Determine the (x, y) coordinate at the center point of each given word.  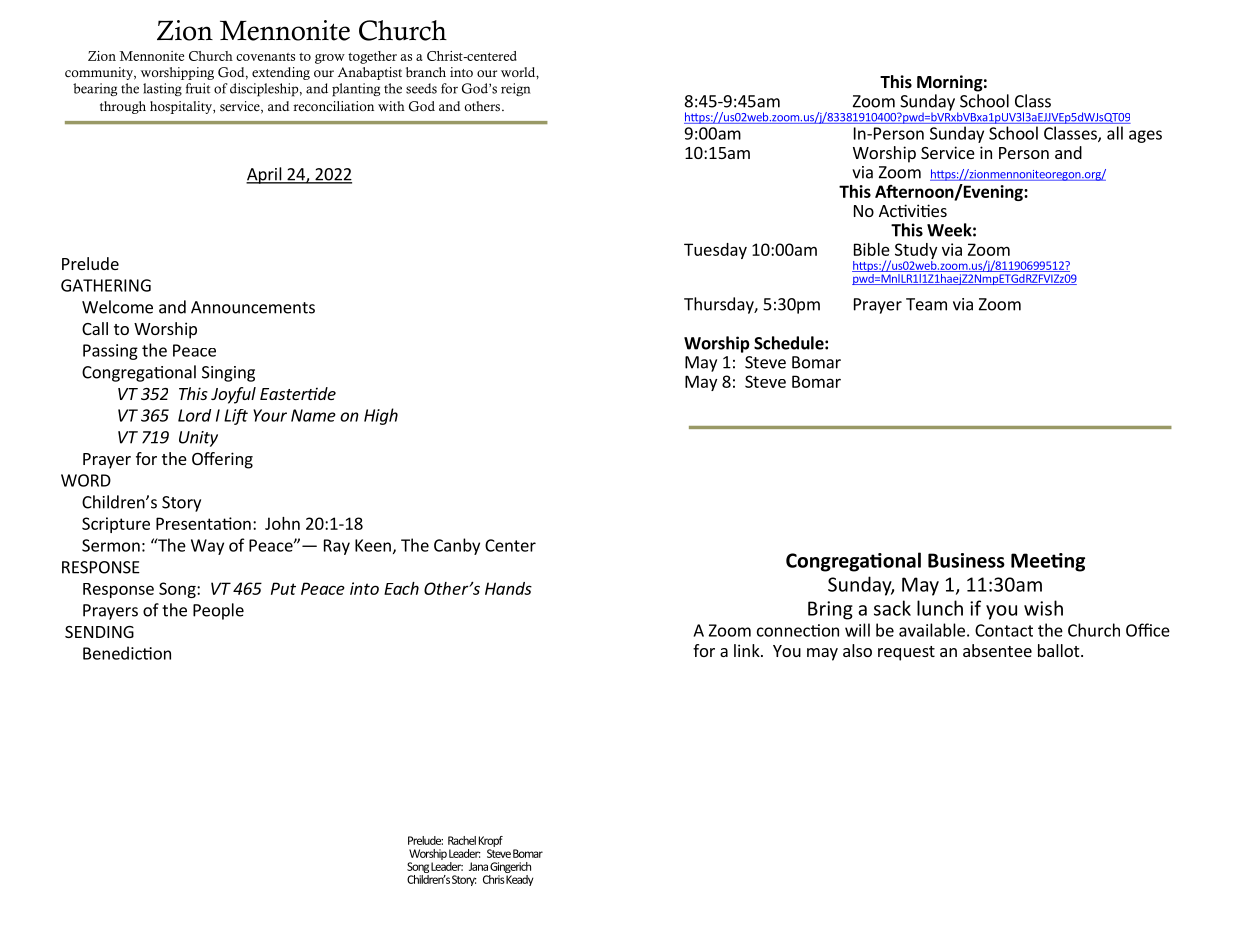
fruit (198, 88)
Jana (478, 866)
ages (1145, 136)
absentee (997, 650)
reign (516, 89)
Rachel (462, 840)
